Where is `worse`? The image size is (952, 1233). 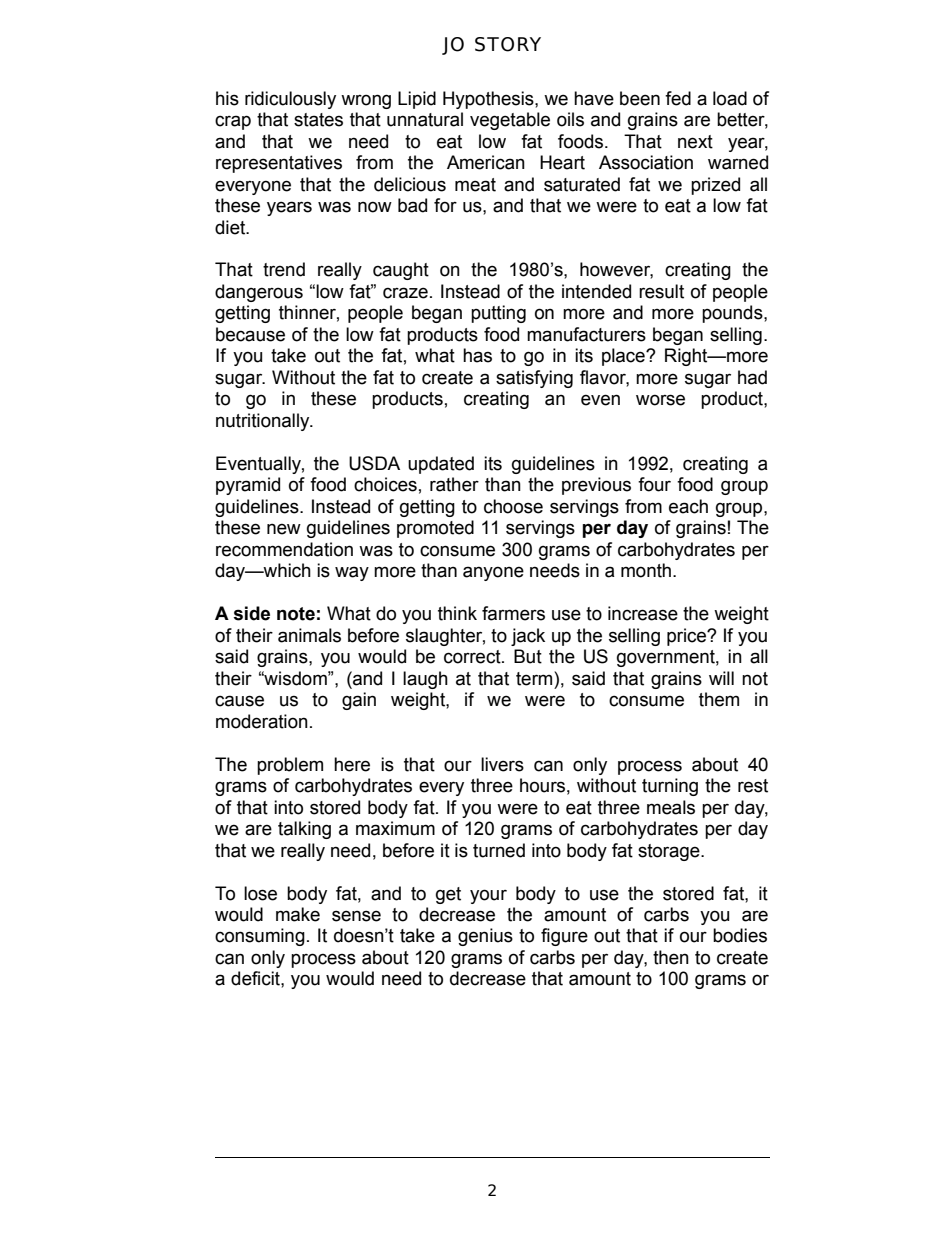
worse is located at coordinates (660, 400).
